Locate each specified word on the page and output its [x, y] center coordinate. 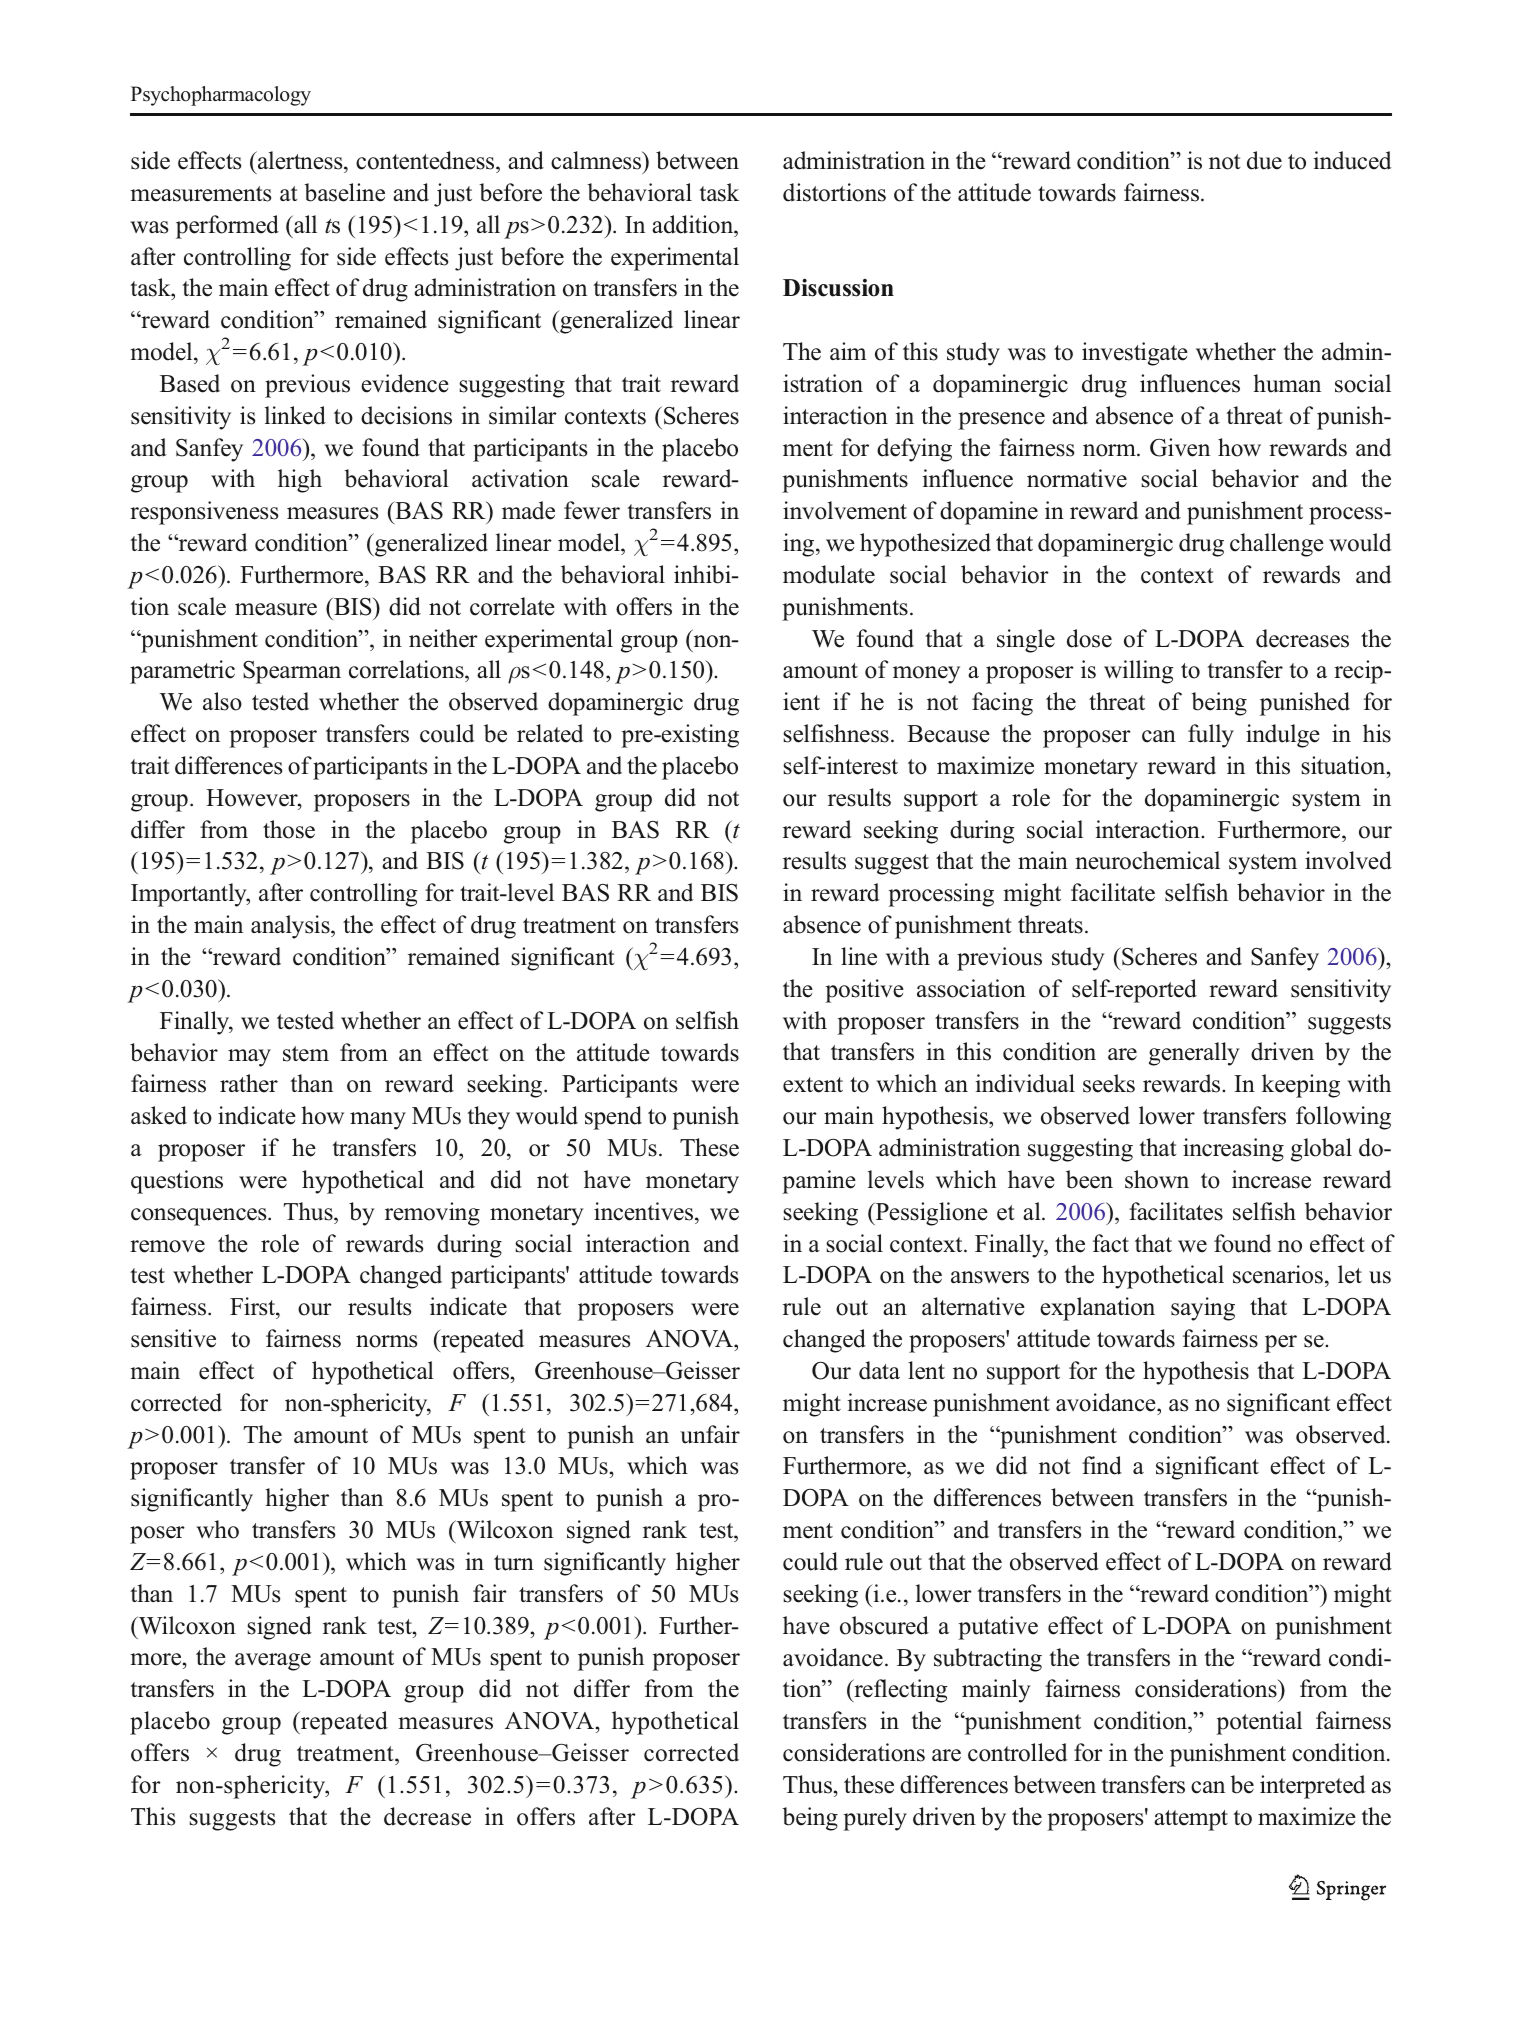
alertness [300, 160]
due [1264, 160]
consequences [200, 1217]
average [273, 1662]
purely [875, 1819]
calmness [597, 160]
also [222, 701]
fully [1211, 736]
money [926, 675]
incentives [645, 1211]
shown [1157, 1179]
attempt [1191, 1820]
